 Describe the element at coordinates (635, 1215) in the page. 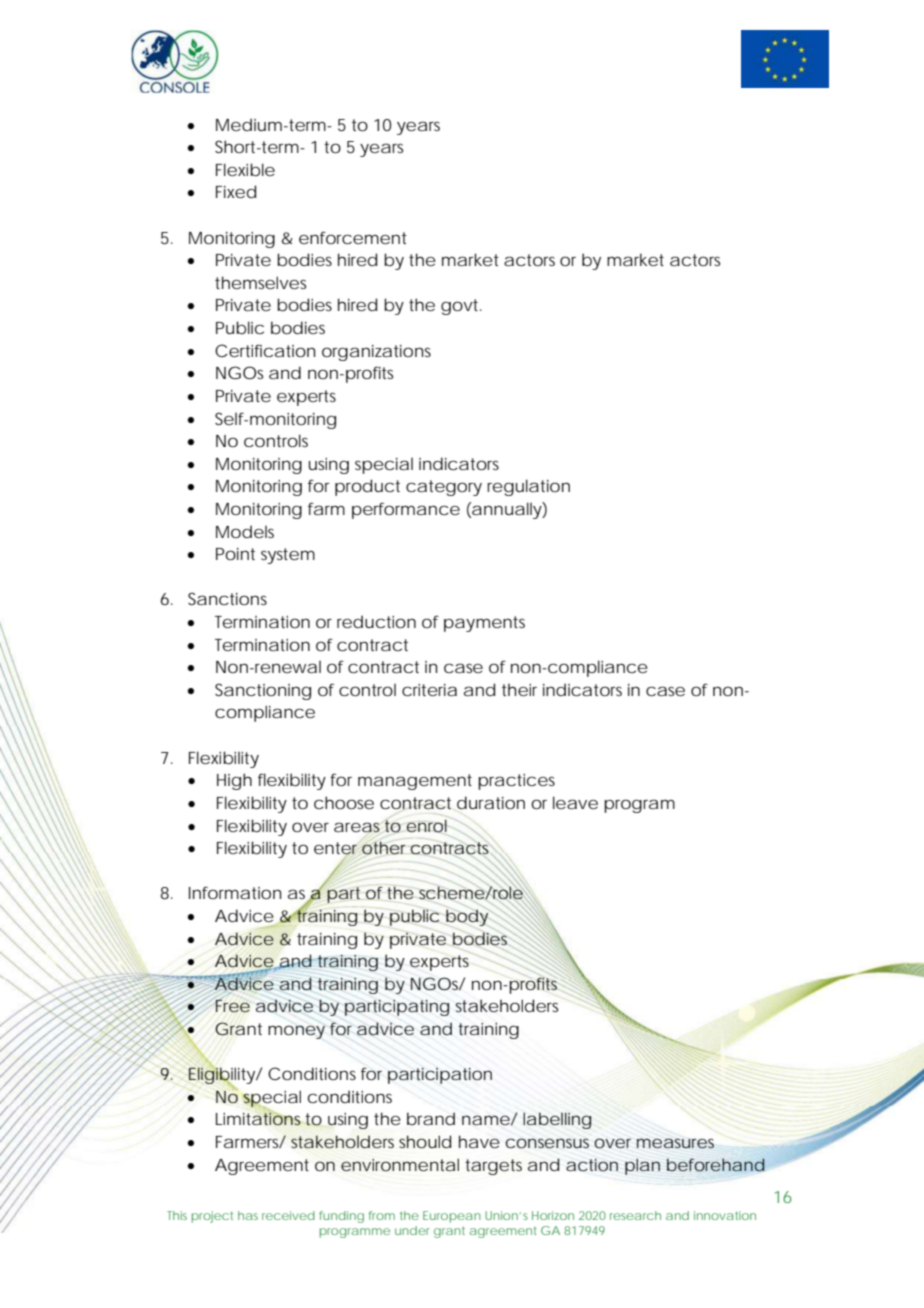

I see `research` at that location.
